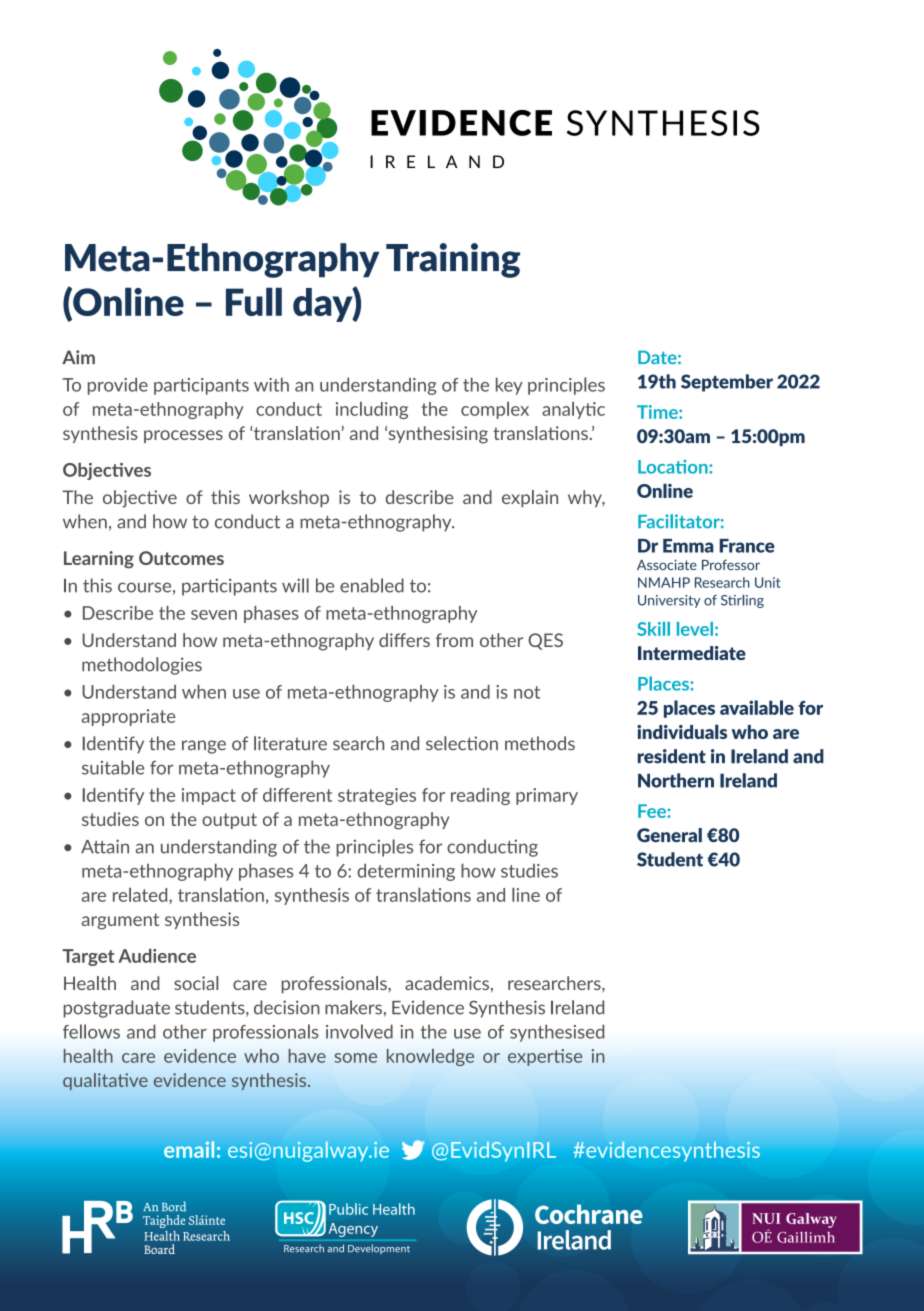 The image size is (924, 1311). Describe the element at coordinates (254, 301) in the image. I see `Full` at that location.
